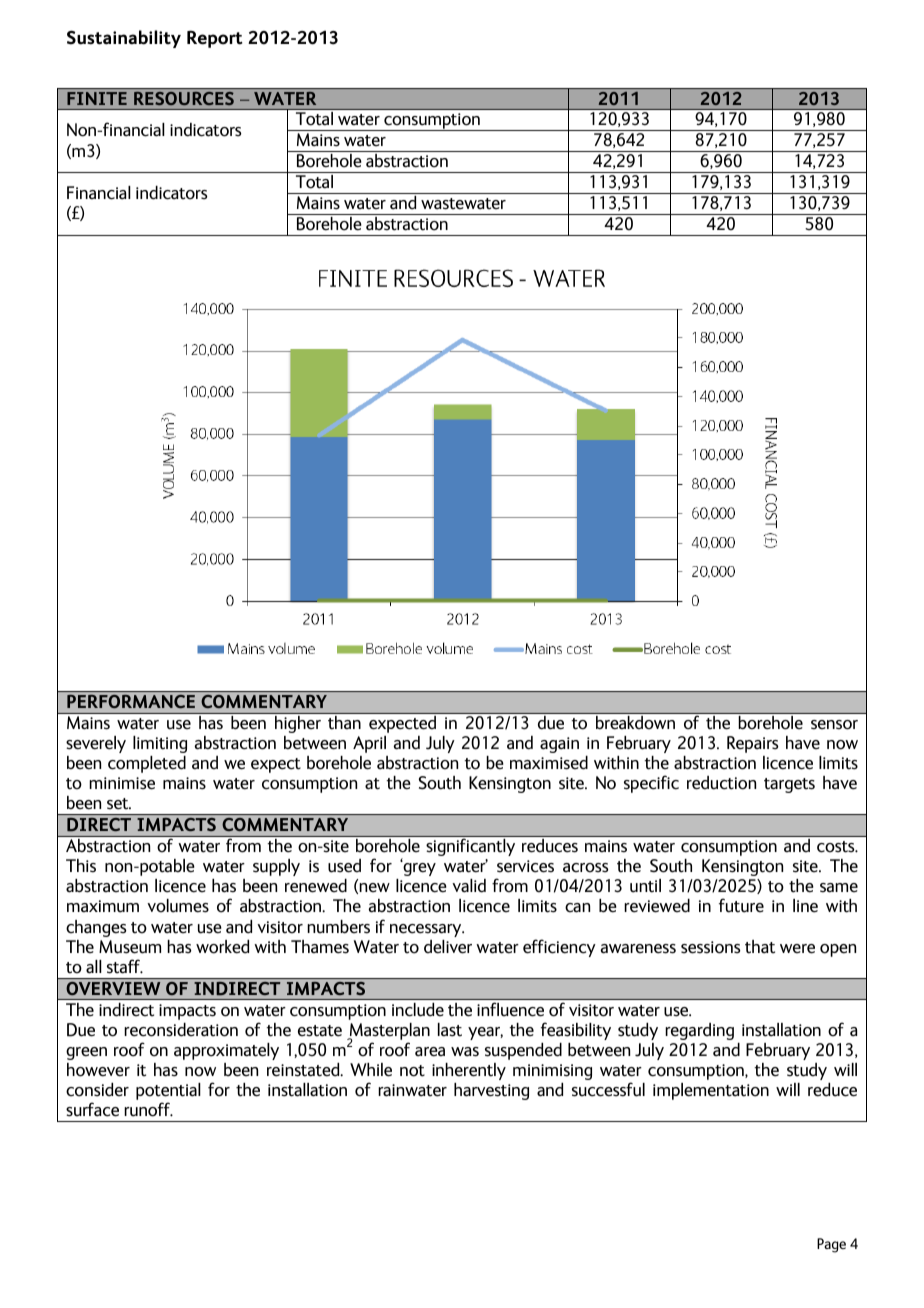 The width and height of the screenshot is (924, 1308). What do you see at coordinates (124, 39) in the screenshot?
I see `Sustainability` at bounding box center [124, 39].
